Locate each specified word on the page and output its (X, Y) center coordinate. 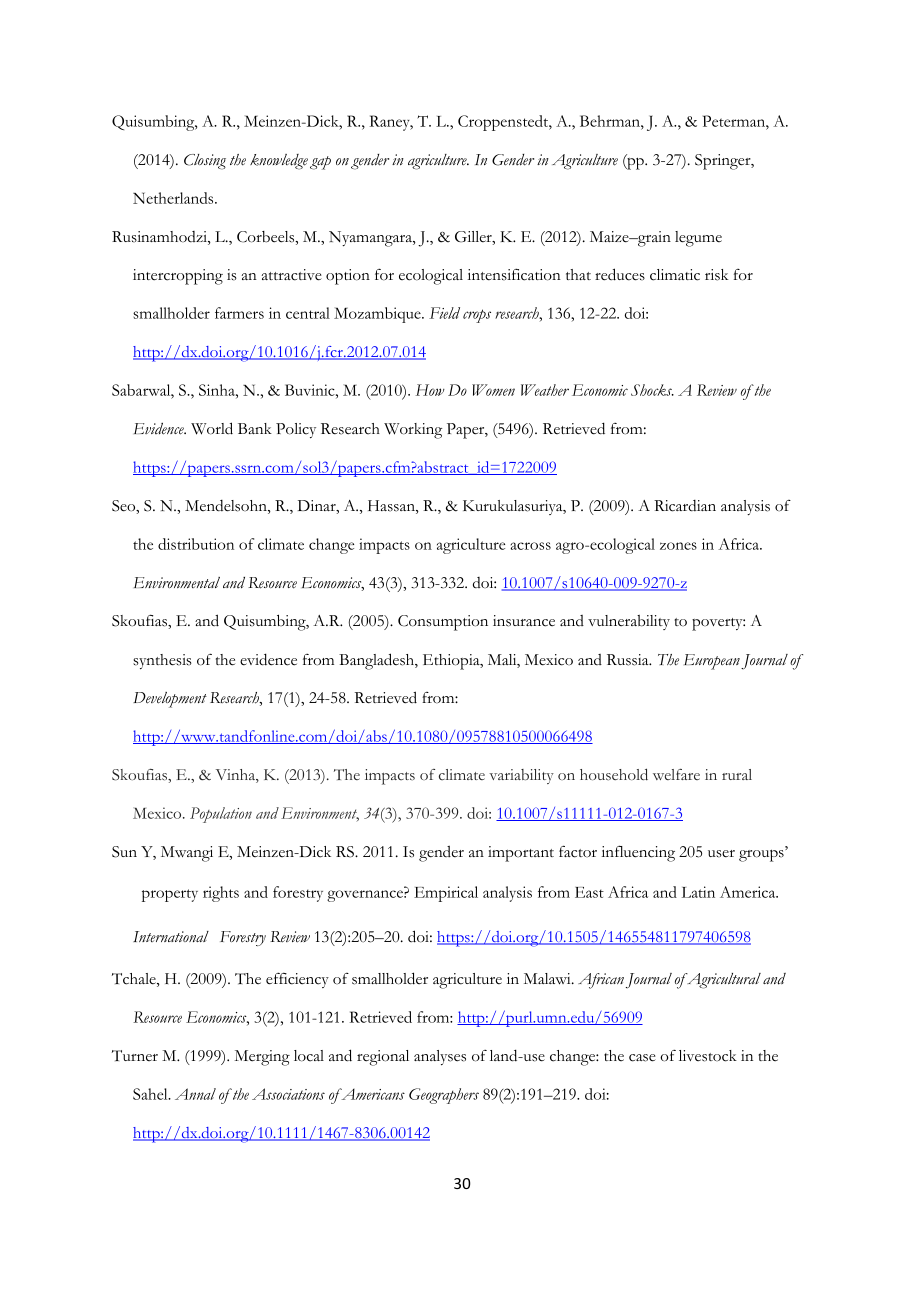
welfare (676, 774)
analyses (440, 1057)
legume (698, 239)
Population (221, 815)
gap (320, 163)
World (212, 428)
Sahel (151, 1094)
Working (413, 431)
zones (678, 546)
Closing (205, 162)
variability (521, 776)
